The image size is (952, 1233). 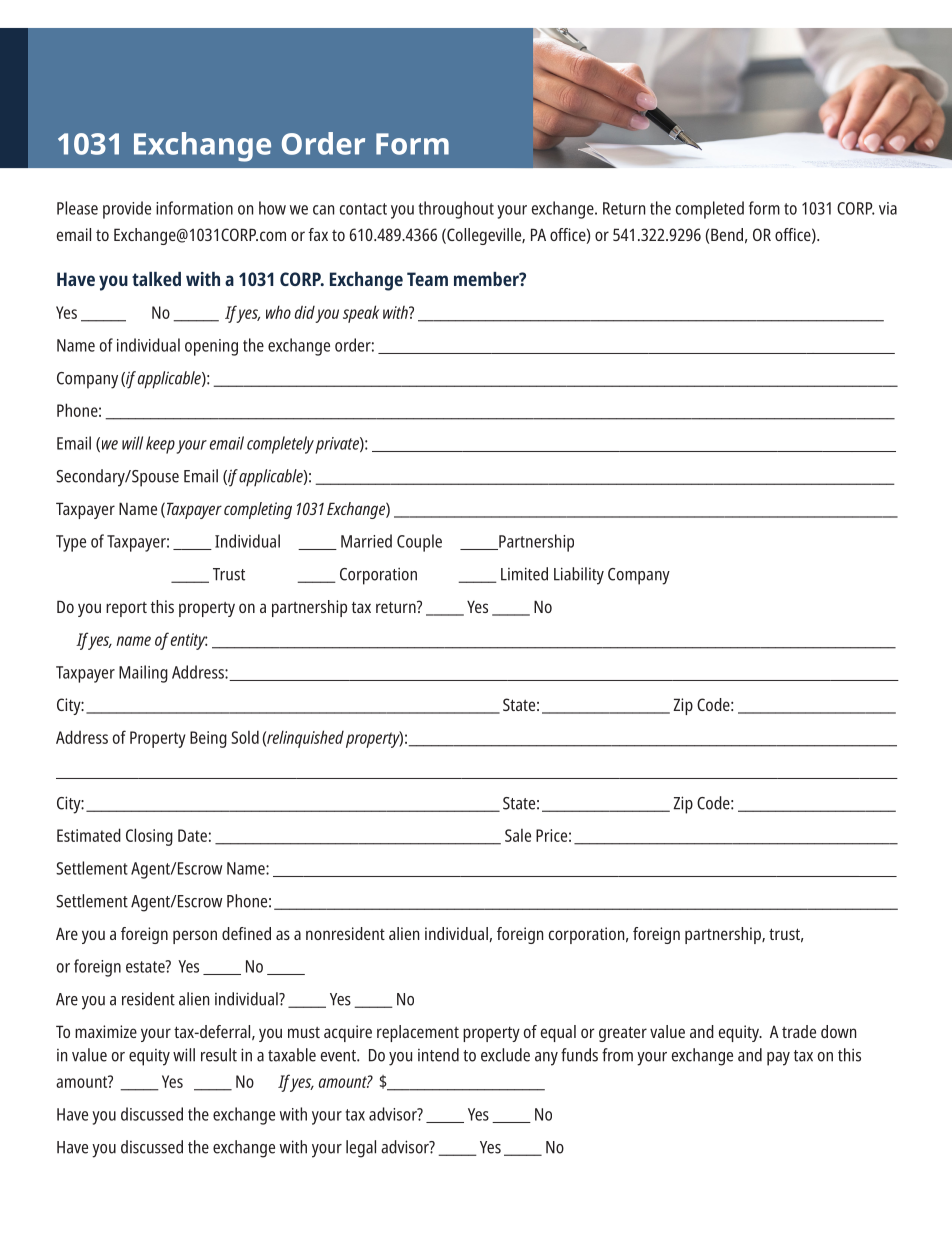 What do you see at coordinates (579, 576) in the document?
I see `Liability` at bounding box center [579, 576].
